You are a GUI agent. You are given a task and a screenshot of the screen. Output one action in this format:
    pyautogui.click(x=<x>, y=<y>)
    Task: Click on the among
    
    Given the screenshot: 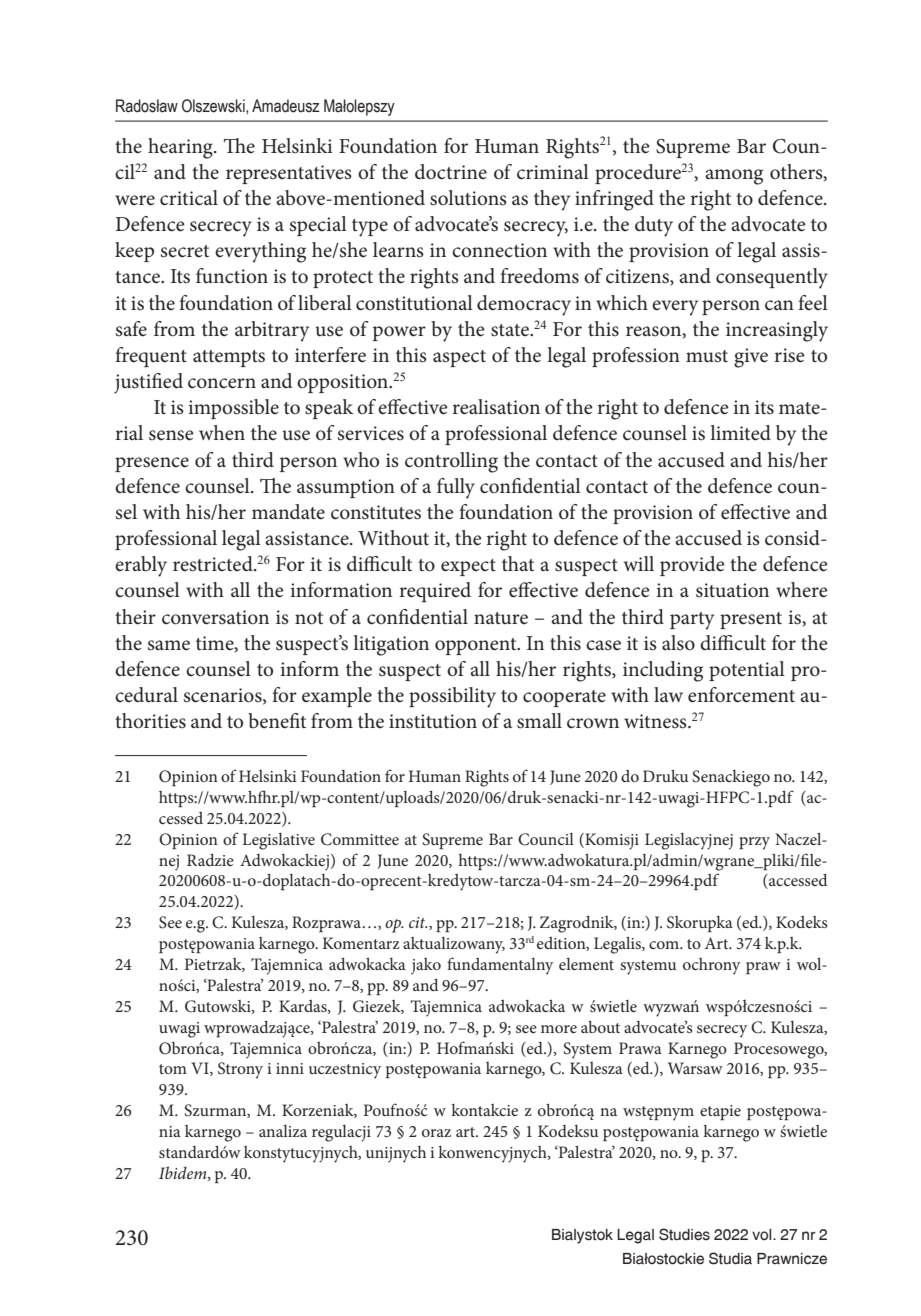 What is the action you would take?
    pyautogui.click(x=734, y=177)
